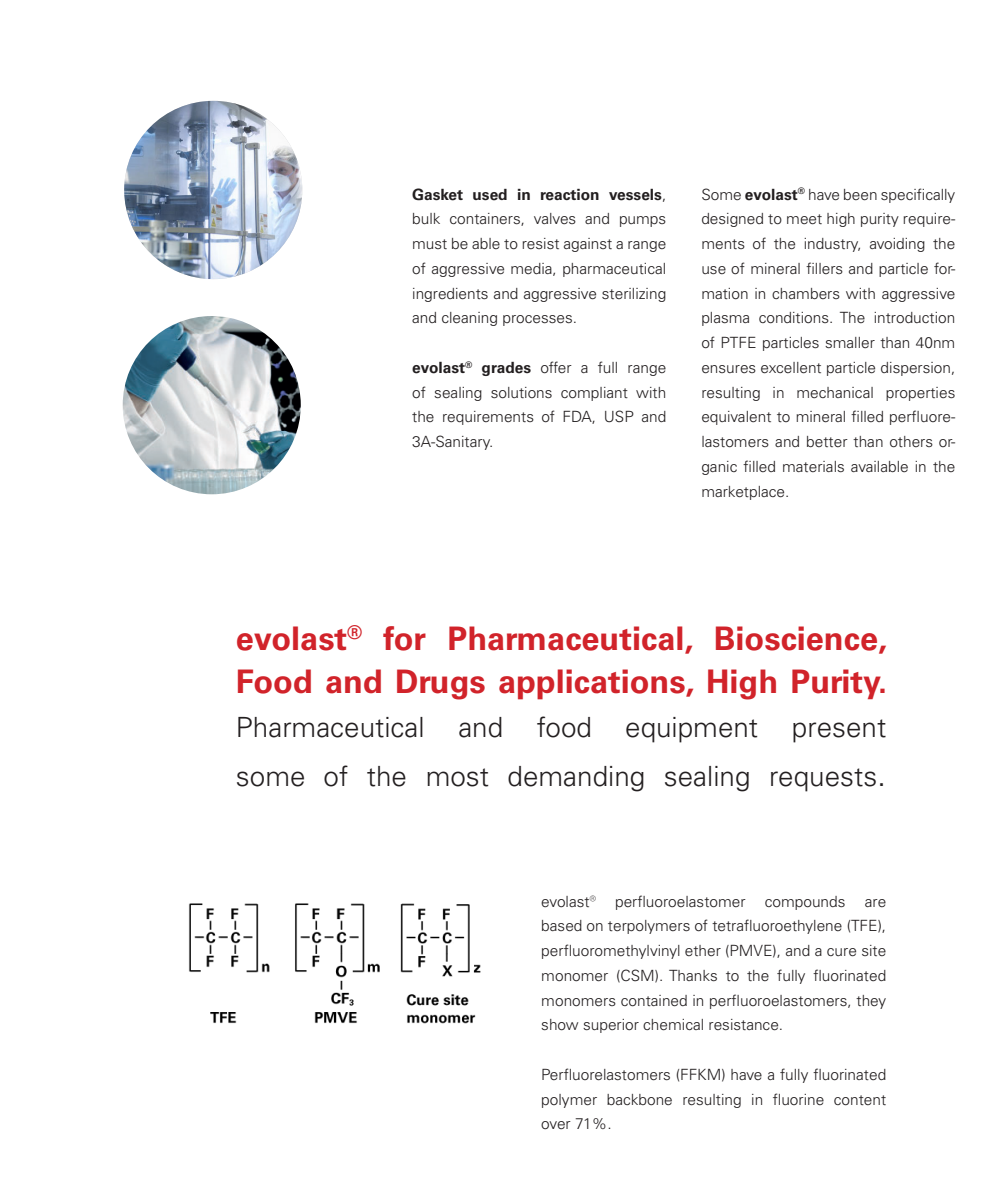 The height and width of the document is (1184, 1008). What do you see at coordinates (860, 1100) in the document?
I see `content` at bounding box center [860, 1100].
